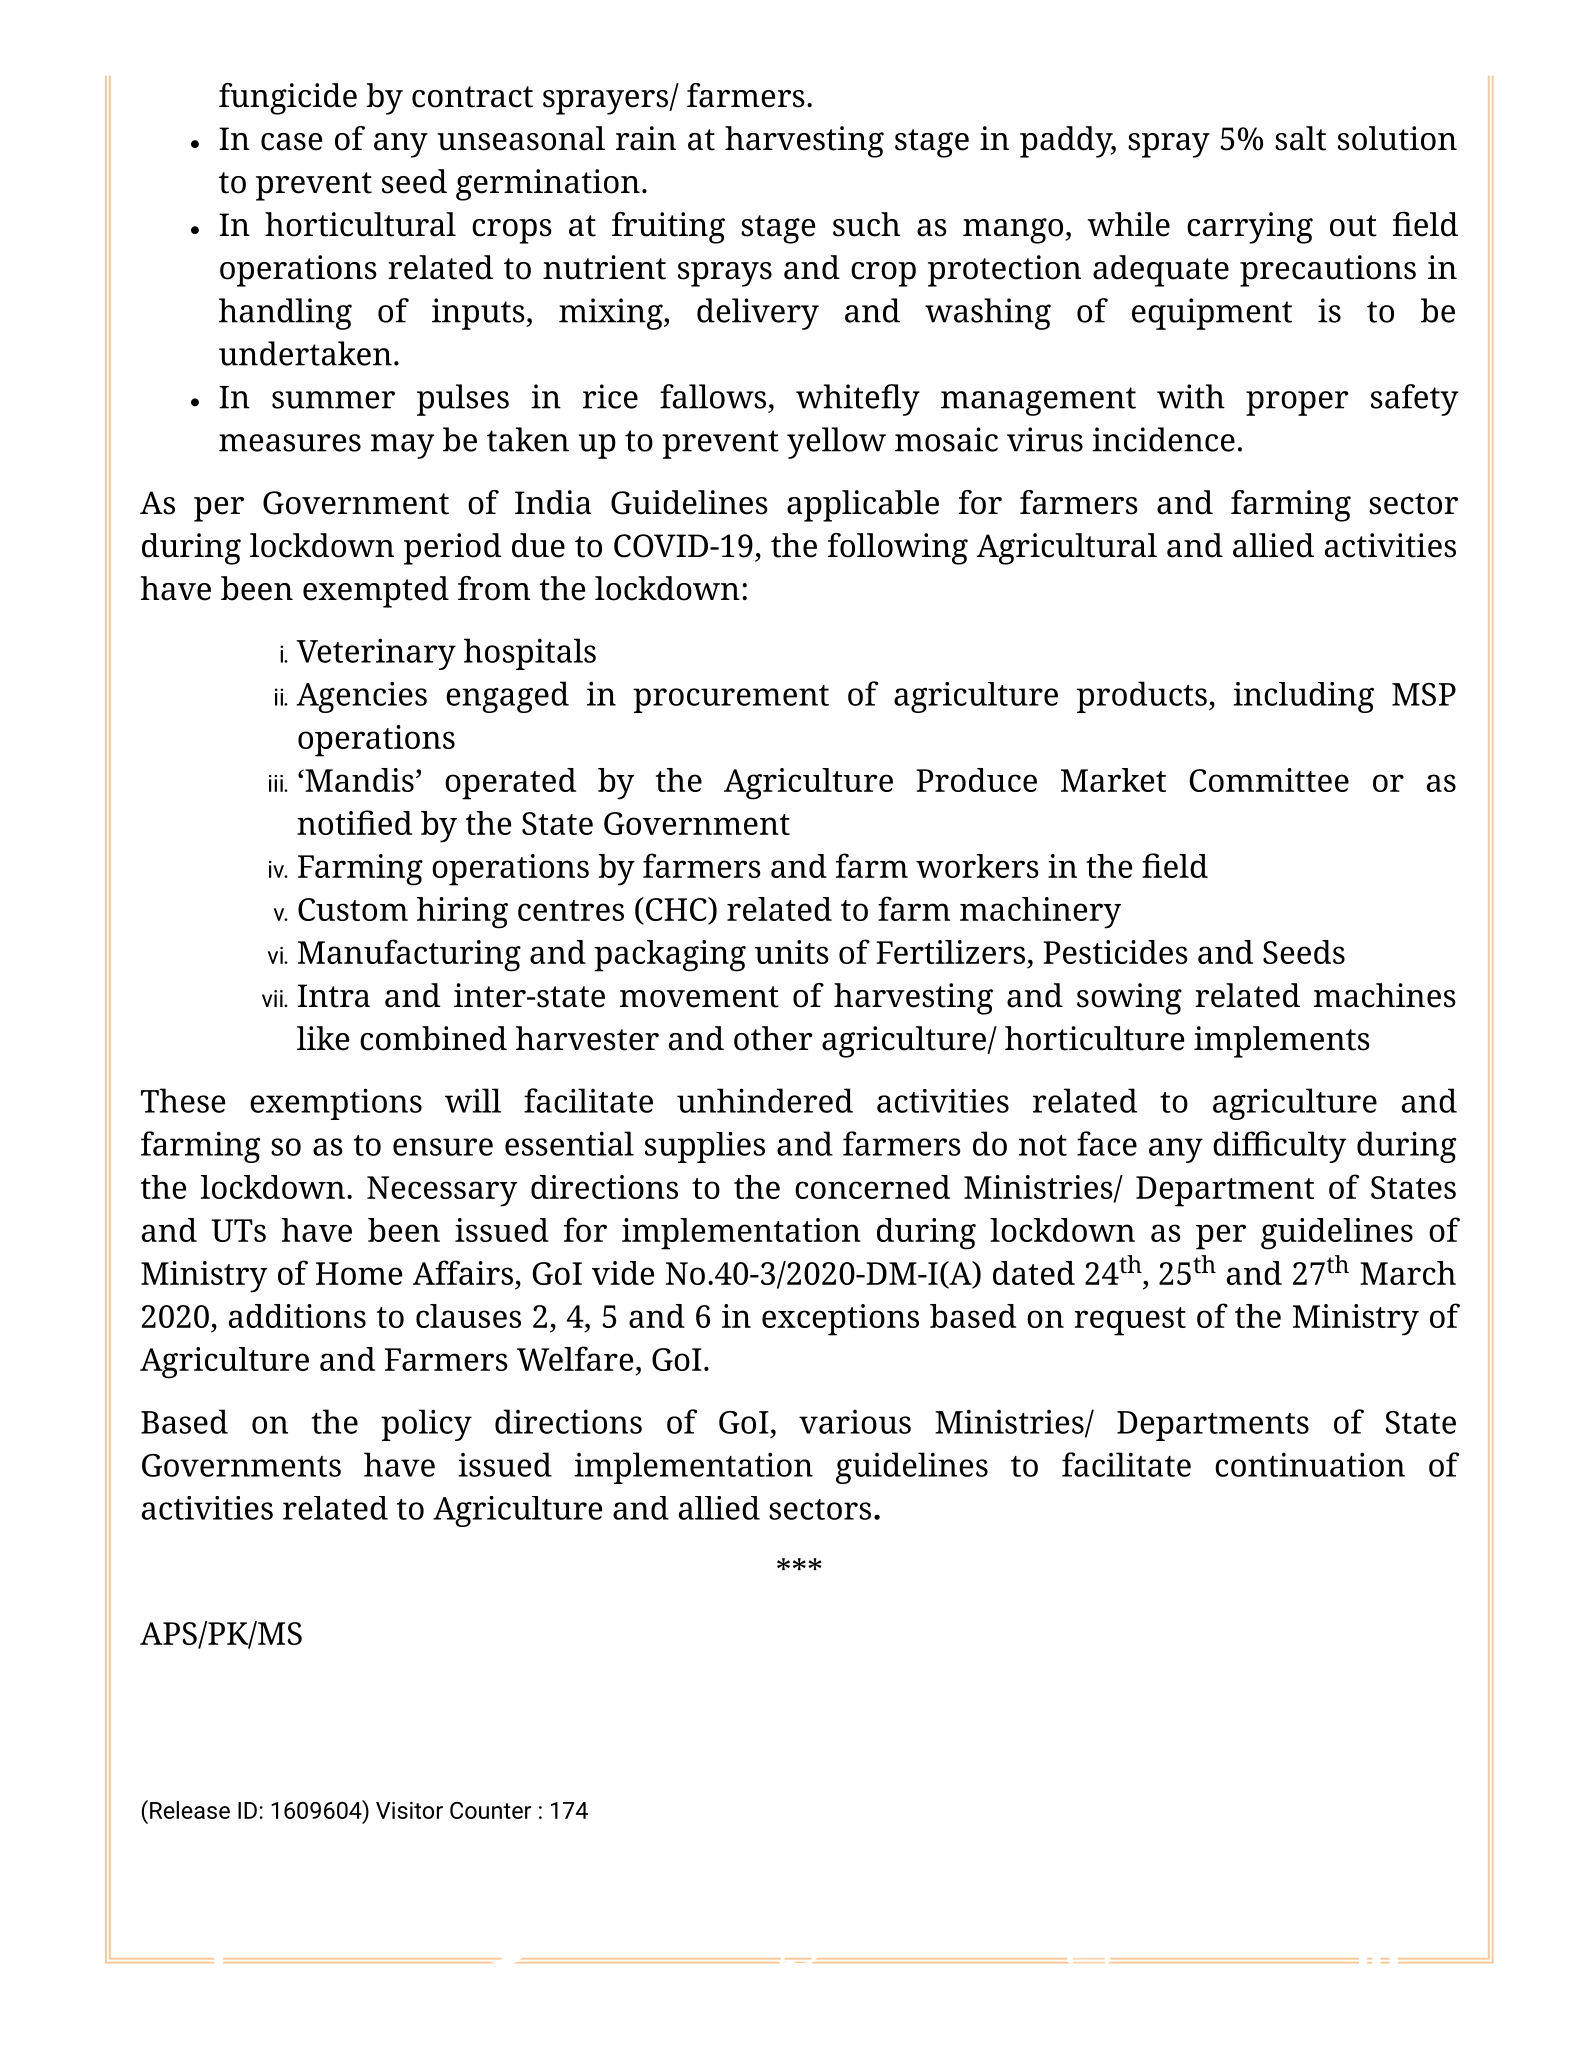 The width and height of the image is (1596, 2066). What do you see at coordinates (409, 1810) in the image?
I see `Visitor` at bounding box center [409, 1810].
